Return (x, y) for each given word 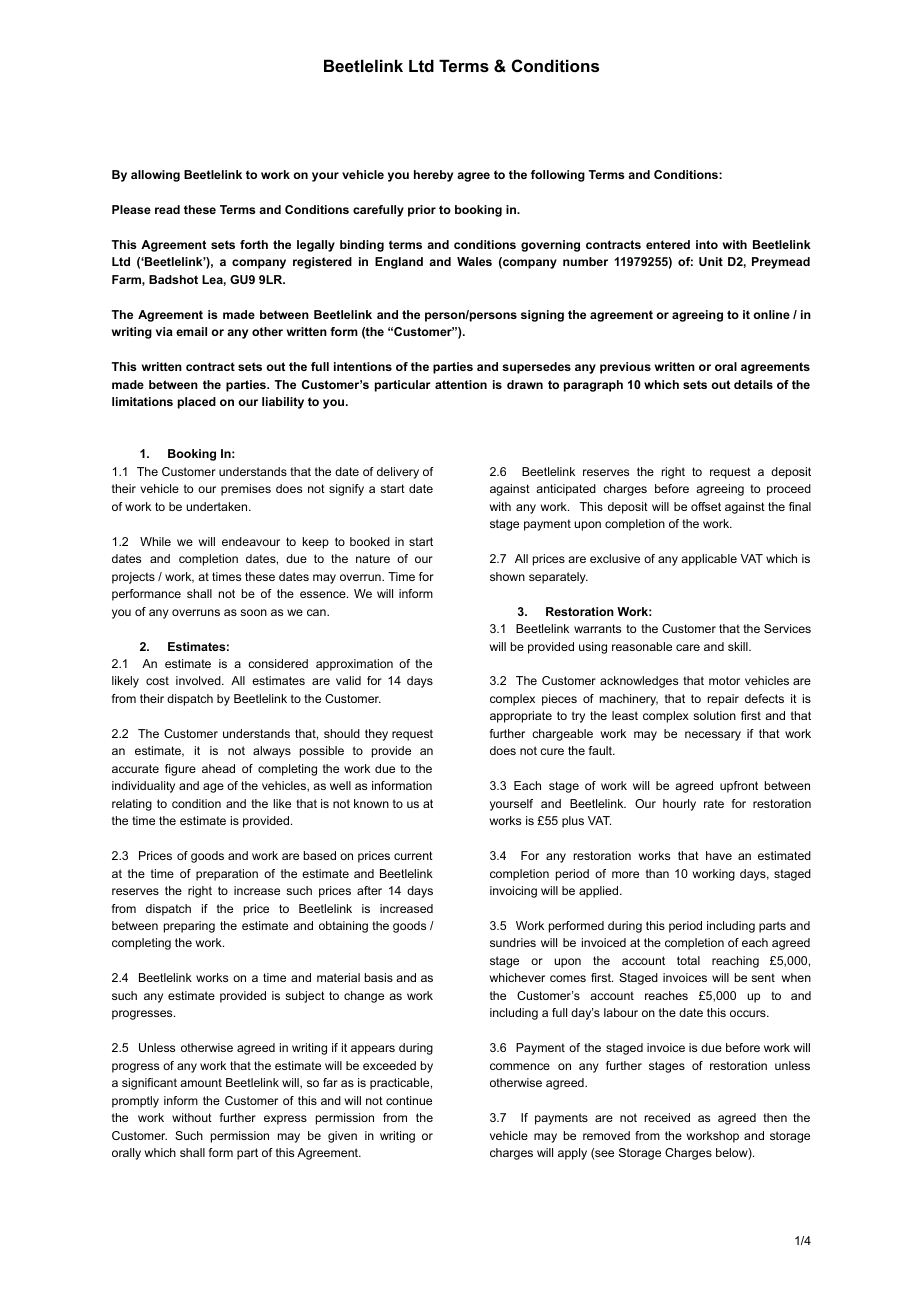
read (167, 209)
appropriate (521, 717)
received (667, 1117)
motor (724, 680)
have (719, 855)
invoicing (513, 892)
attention (461, 384)
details (753, 384)
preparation (227, 875)
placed (197, 403)
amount (201, 1082)
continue (409, 1100)
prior (422, 211)
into (707, 244)
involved (199, 680)
